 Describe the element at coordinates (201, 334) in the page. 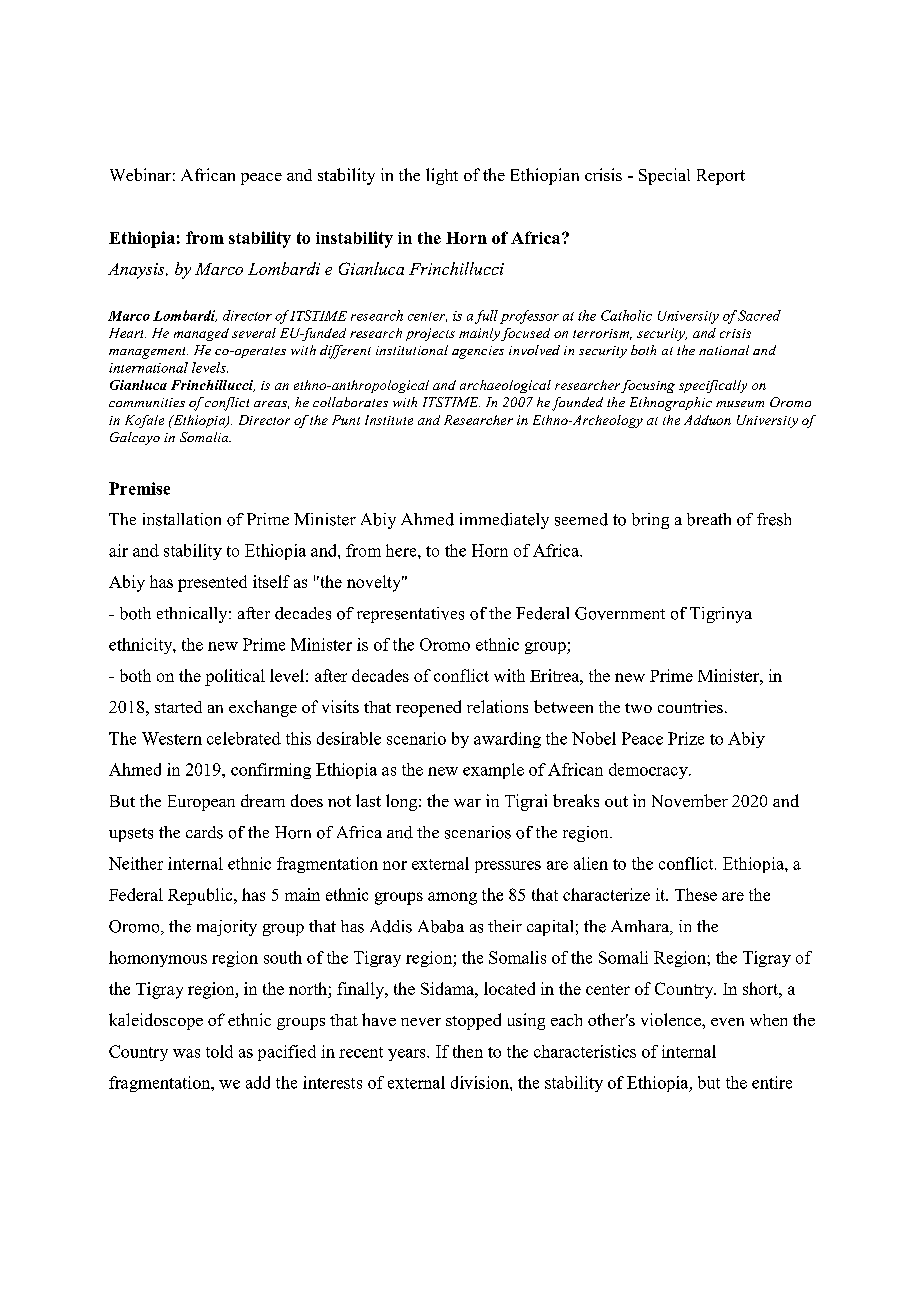

I see `managed` at that location.
